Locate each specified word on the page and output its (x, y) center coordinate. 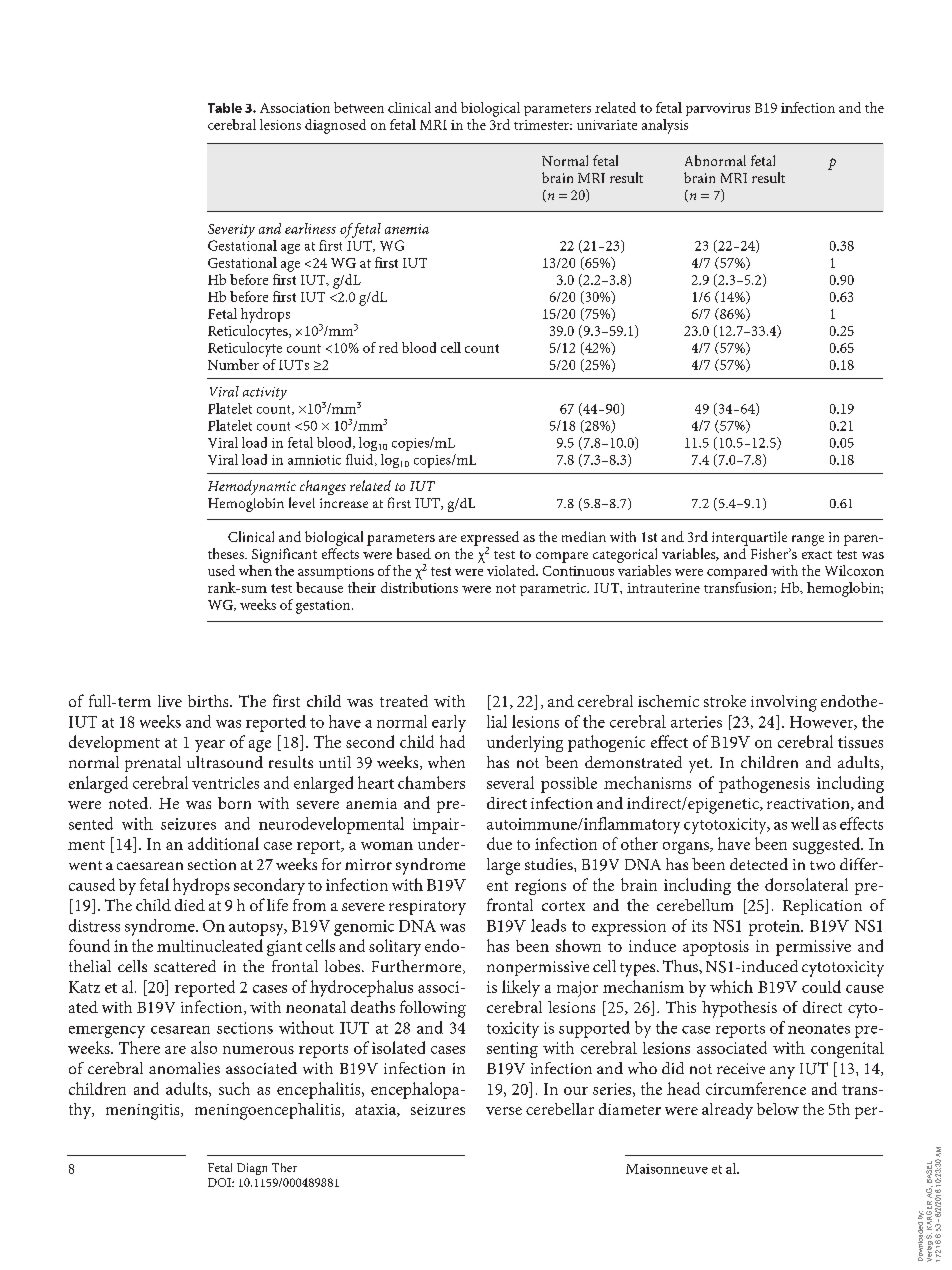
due (499, 843)
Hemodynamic (252, 489)
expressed (490, 539)
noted (130, 803)
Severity (231, 231)
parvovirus (718, 109)
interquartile (749, 538)
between (359, 107)
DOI (220, 1182)
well (805, 823)
